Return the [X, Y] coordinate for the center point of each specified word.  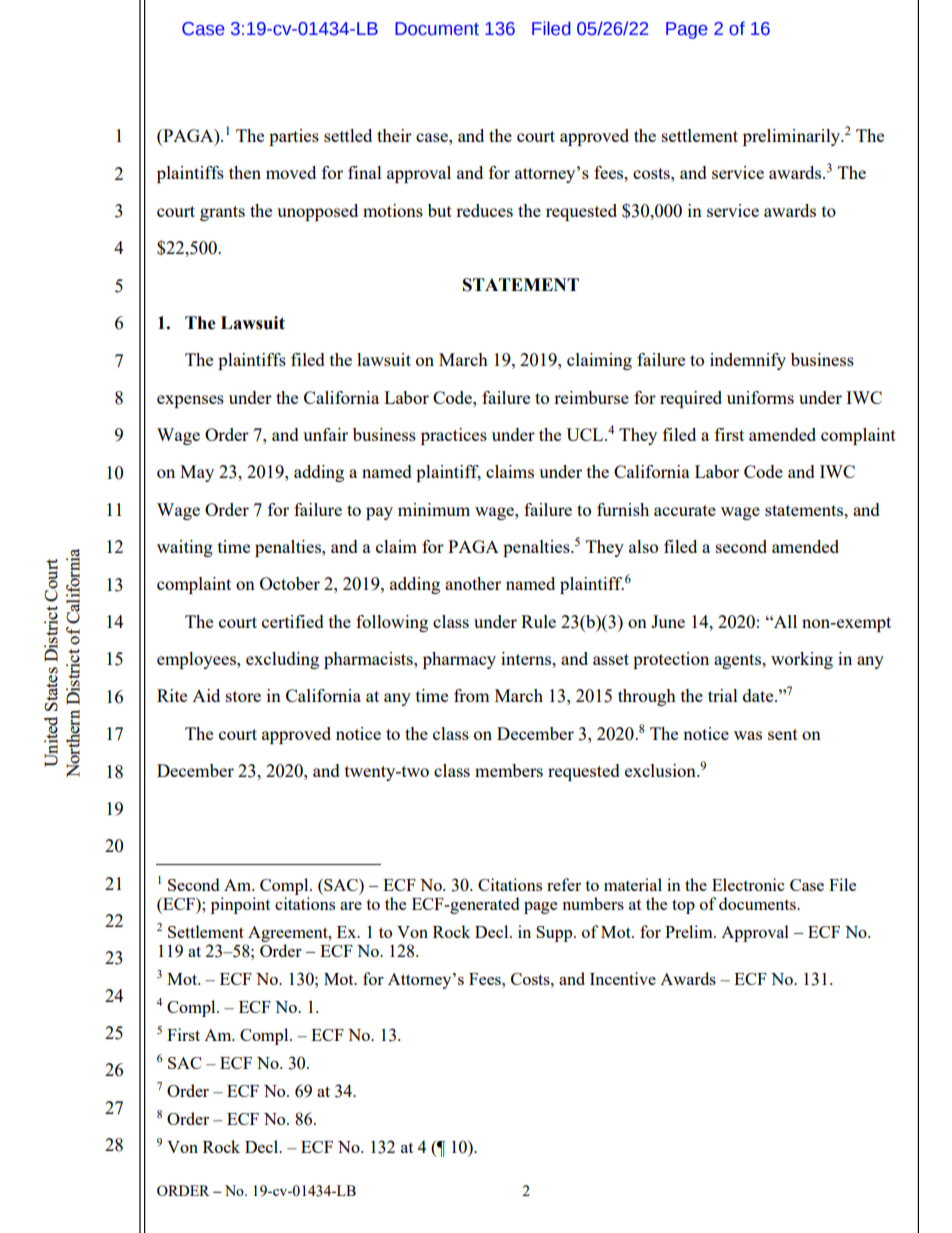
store [243, 696]
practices [454, 436]
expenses [190, 401]
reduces [484, 210]
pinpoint [240, 905]
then [245, 172]
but [440, 210]
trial [723, 695]
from [472, 695]
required [691, 399]
